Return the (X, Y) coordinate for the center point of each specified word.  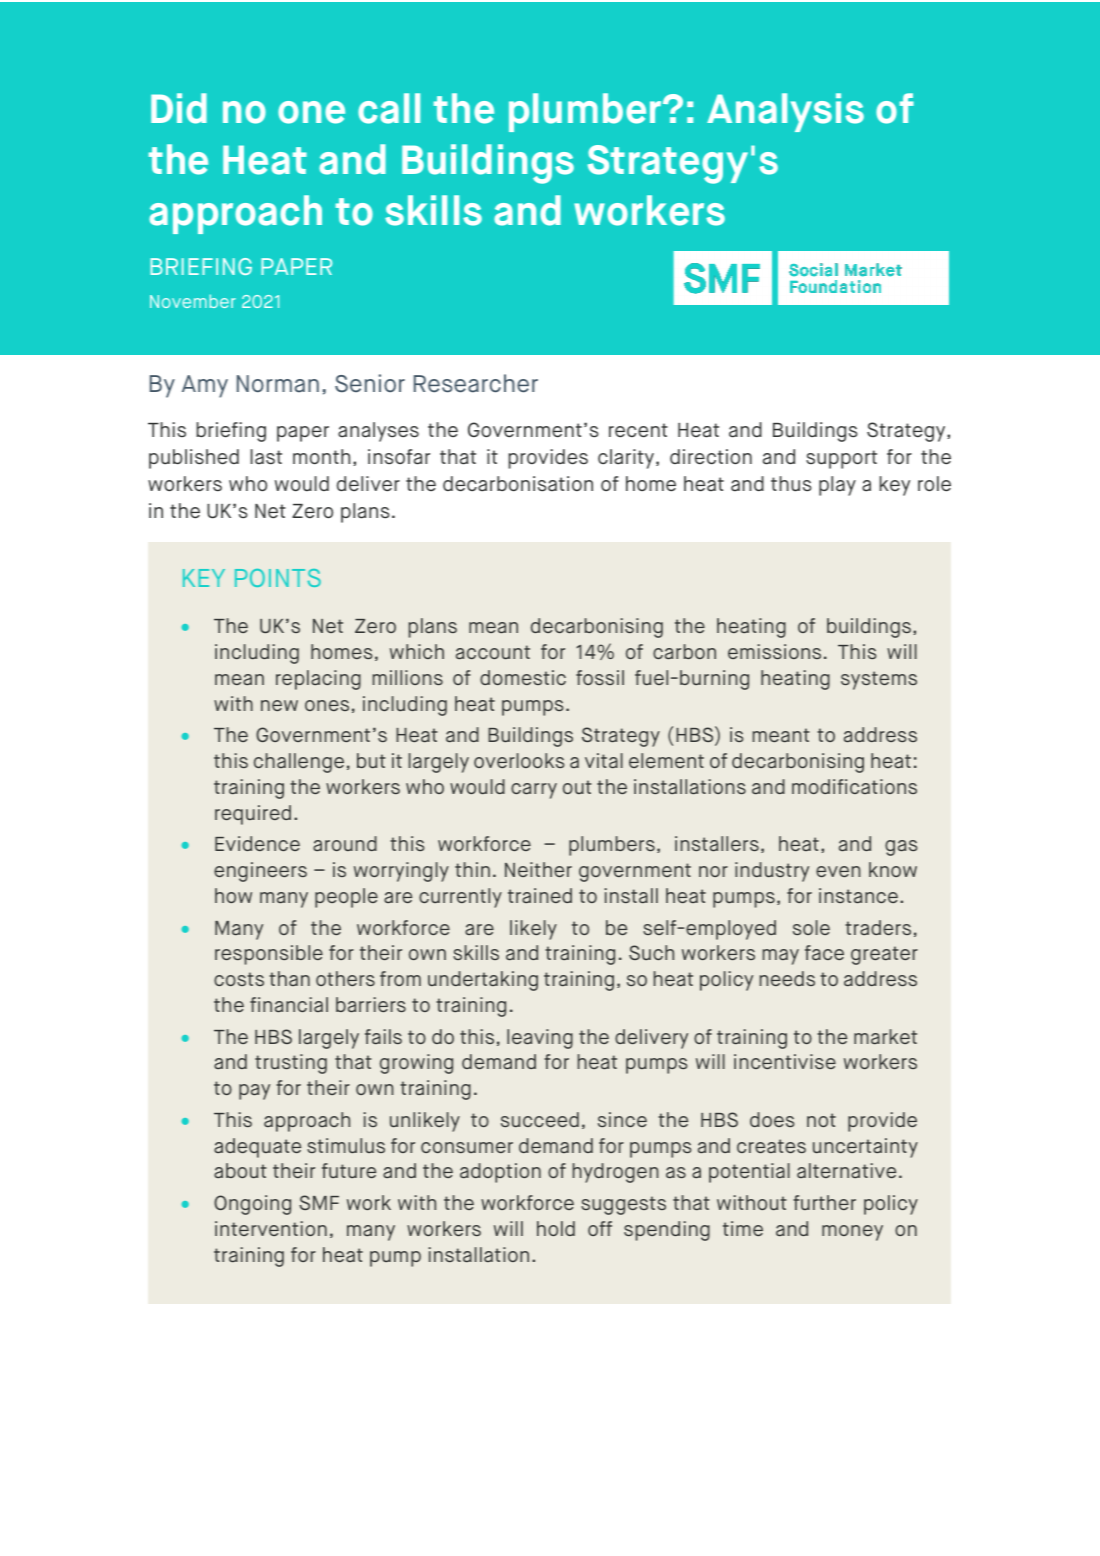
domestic (523, 677)
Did (179, 108)
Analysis (785, 112)
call (389, 108)
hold (556, 1228)
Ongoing (252, 1205)
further (824, 1202)
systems (879, 680)
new (279, 705)
